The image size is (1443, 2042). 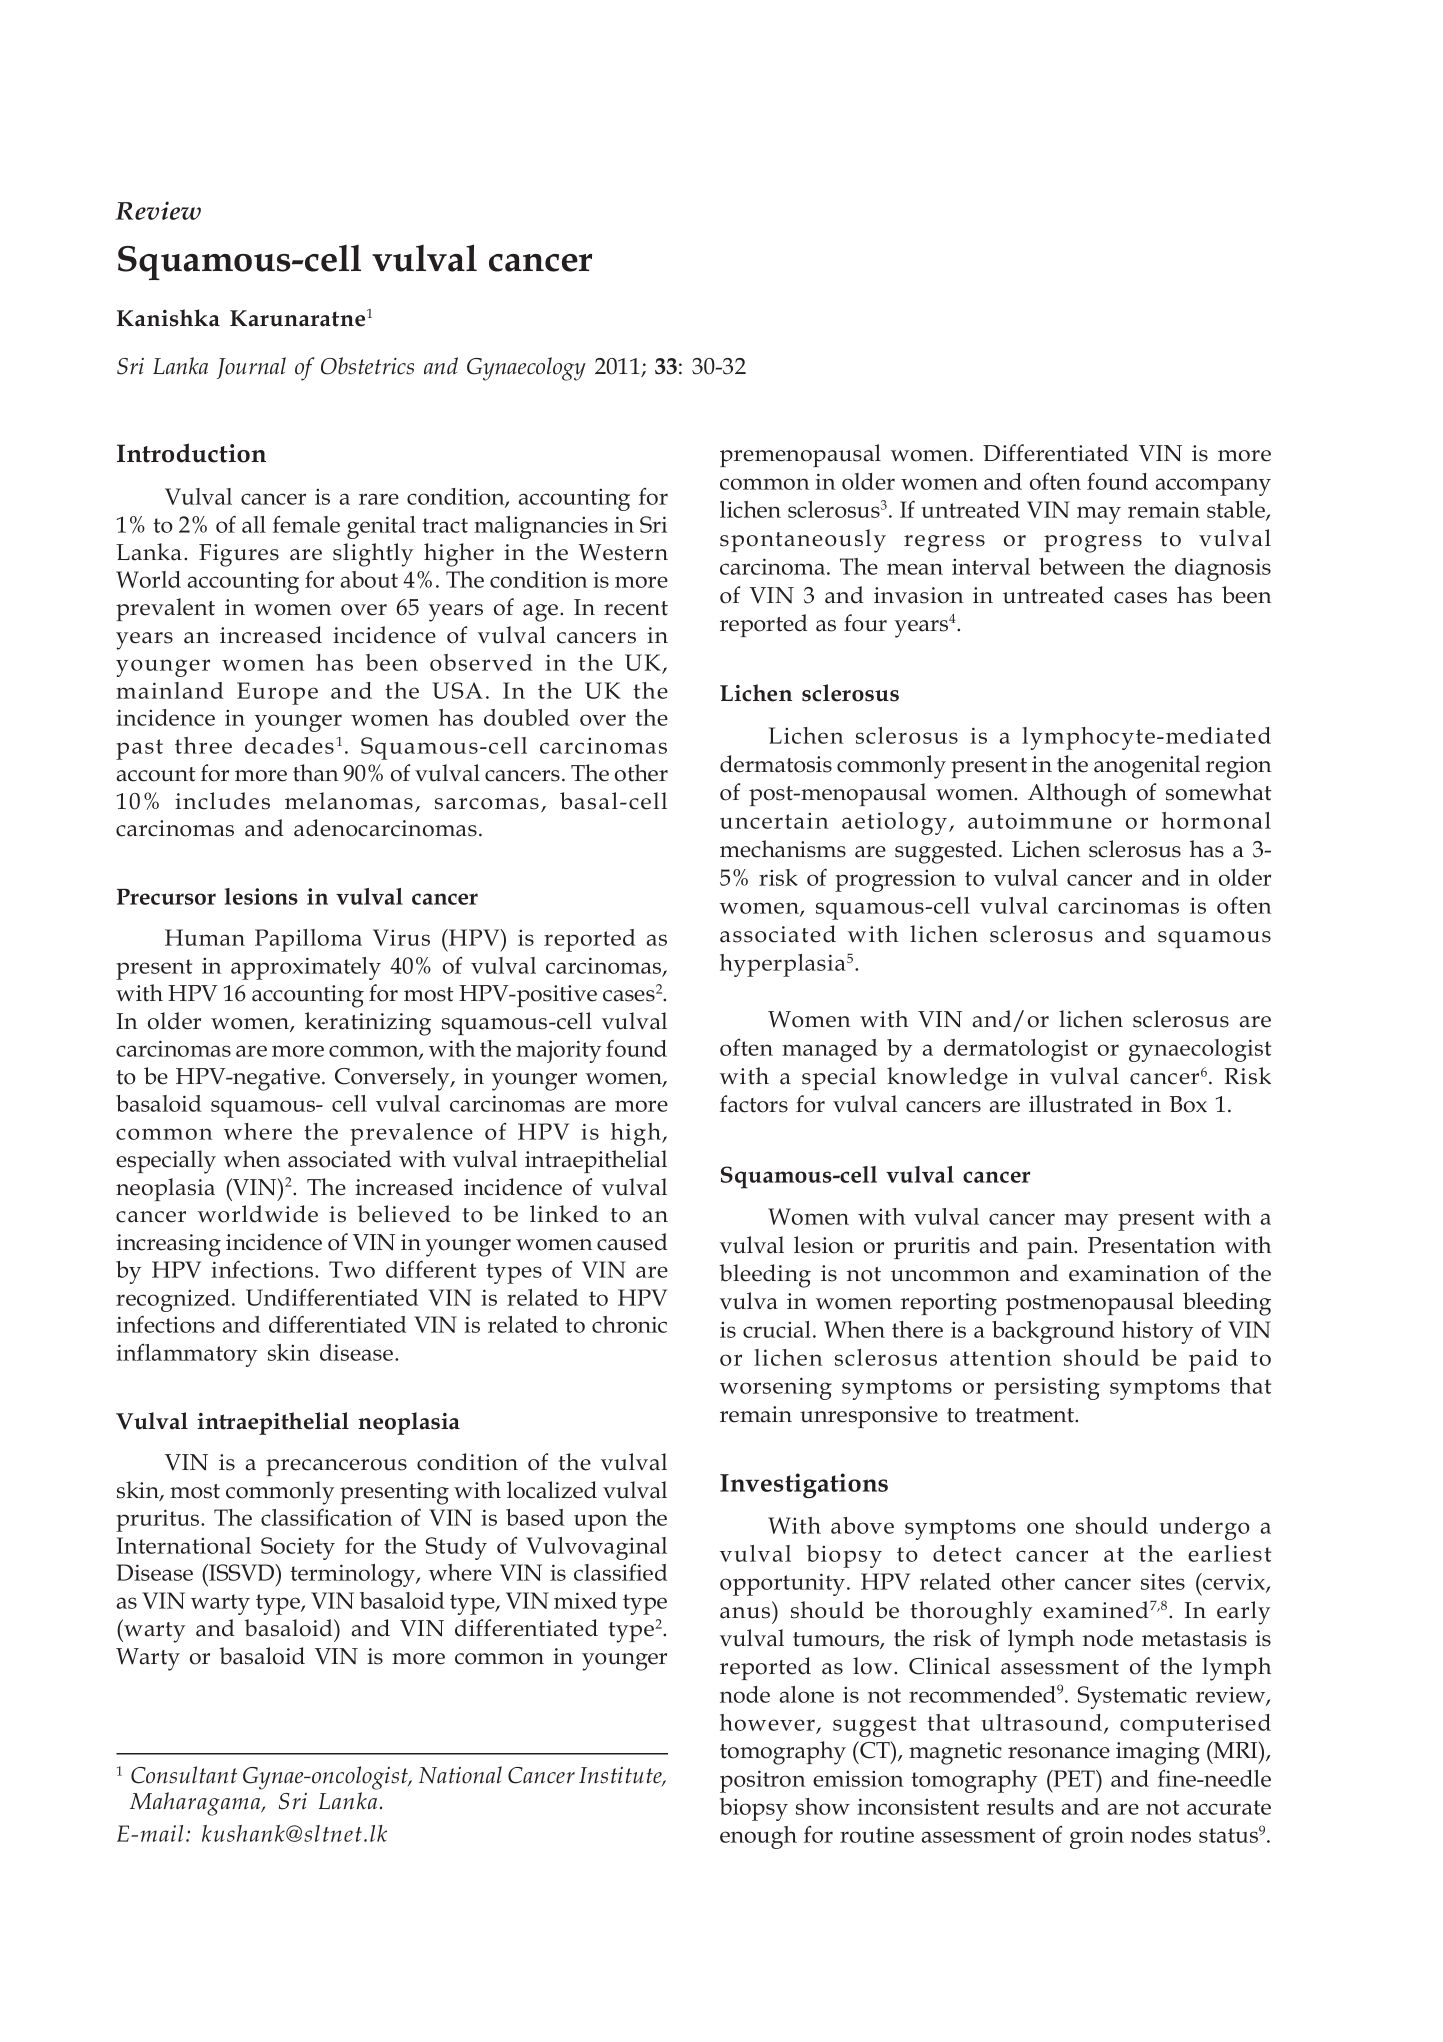 What do you see at coordinates (1213, 487) in the page?
I see `accompany` at bounding box center [1213, 487].
